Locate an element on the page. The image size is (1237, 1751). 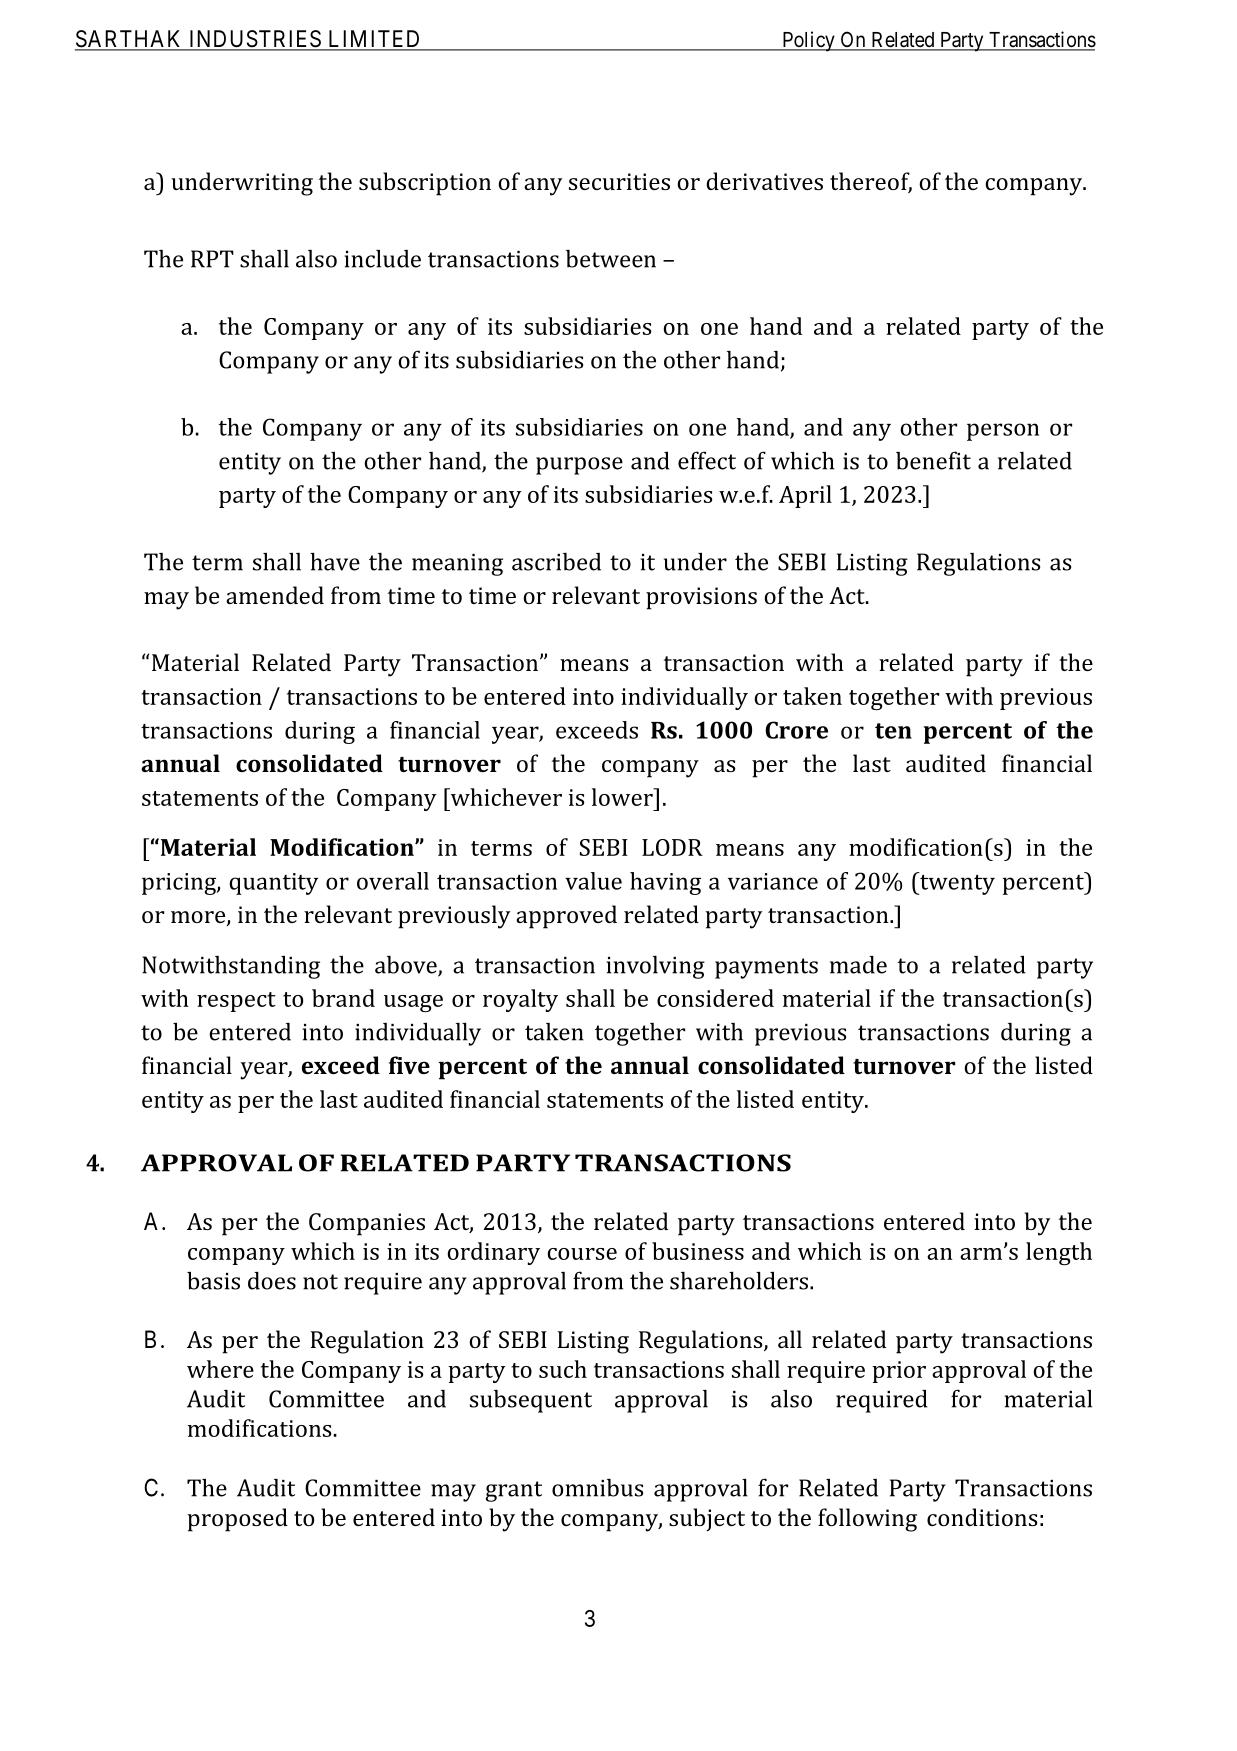
Policy is located at coordinates (808, 41).
